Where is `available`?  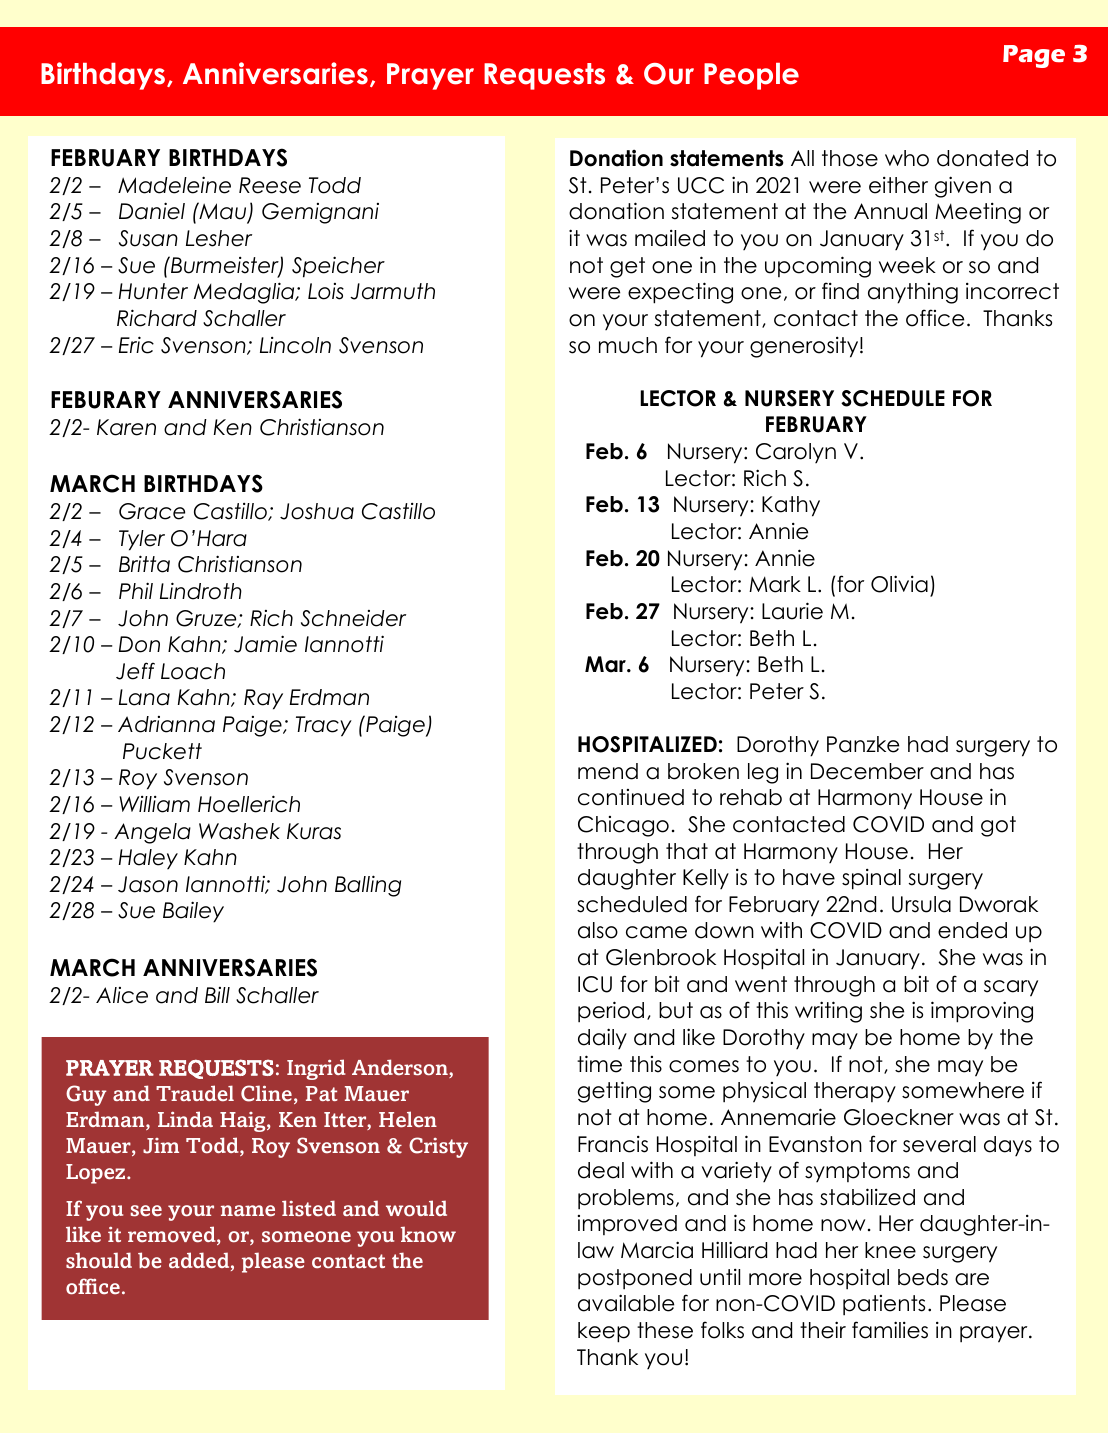 available is located at coordinates (626, 1303).
